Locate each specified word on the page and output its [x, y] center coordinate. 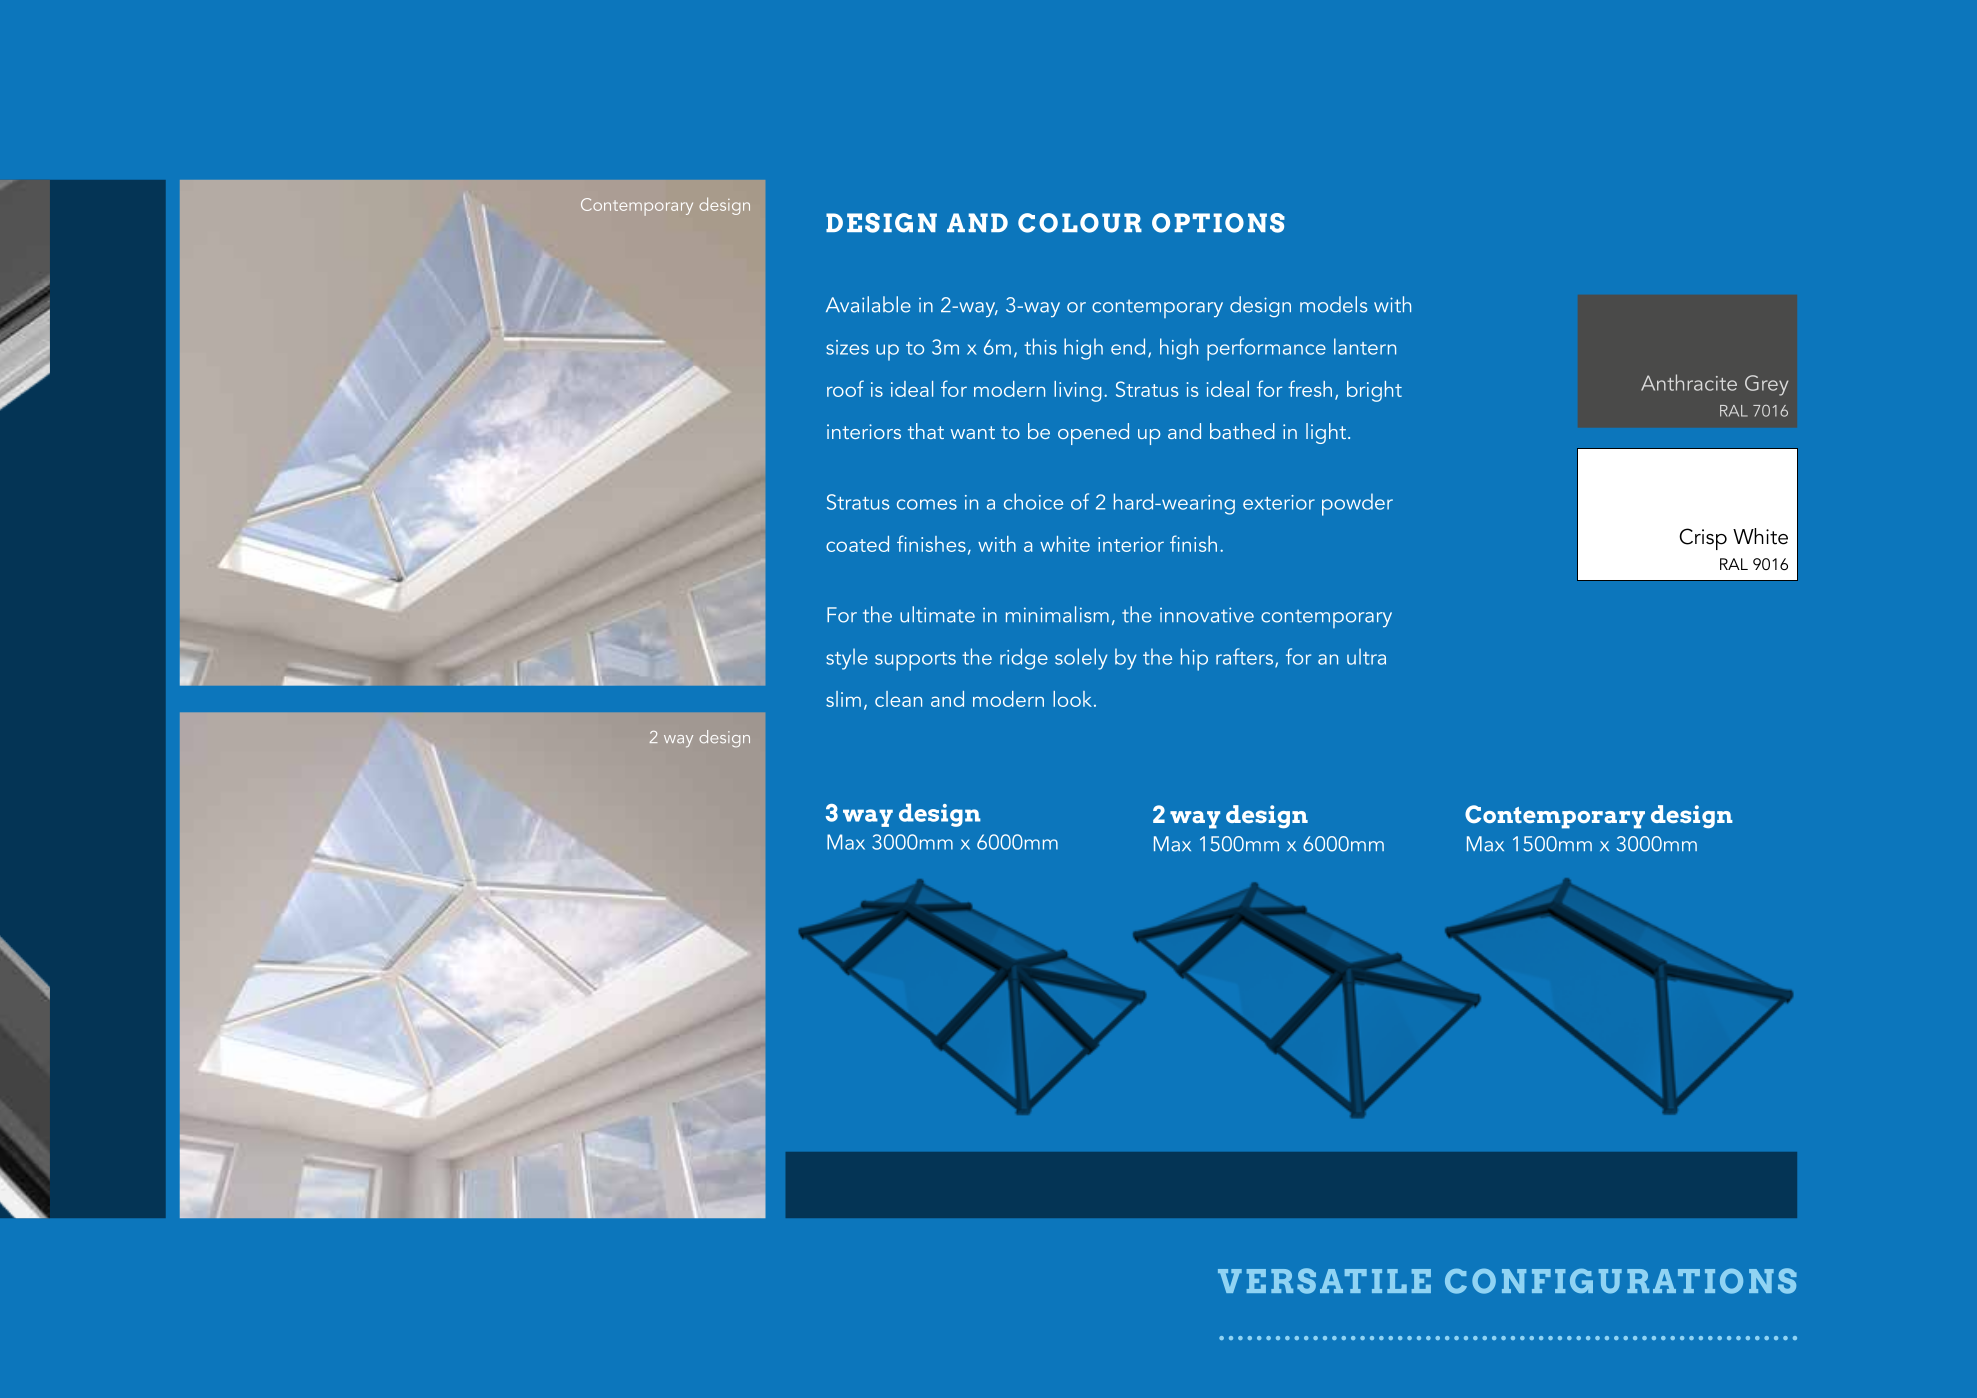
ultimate [937, 614]
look [1072, 699]
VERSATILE [1324, 1281]
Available [868, 304]
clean [898, 699]
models [1333, 304]
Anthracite [1689, 382]
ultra [1366, 656]
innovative [1207, 615]
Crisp [1703, 539]
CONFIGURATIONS [1621, 1281]
